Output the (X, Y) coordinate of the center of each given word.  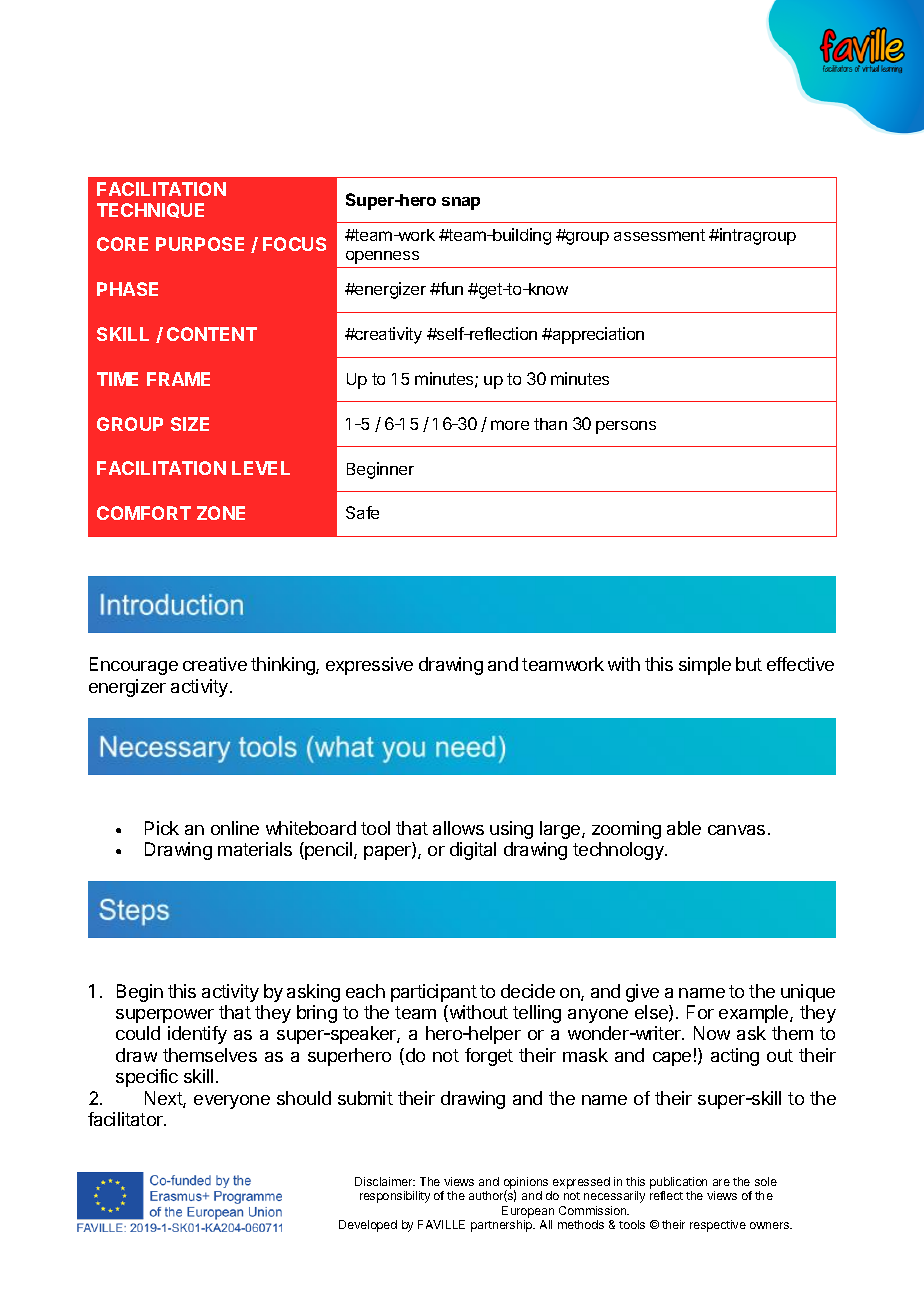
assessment (659, 235)
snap (461, 203)
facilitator (126, 1119)
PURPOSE (200, 244)
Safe (362, 512)
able (684, 828)
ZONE (221, 513)
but (749, 664)
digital (473, 851)
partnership (503, 1226)
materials (255, 849)
